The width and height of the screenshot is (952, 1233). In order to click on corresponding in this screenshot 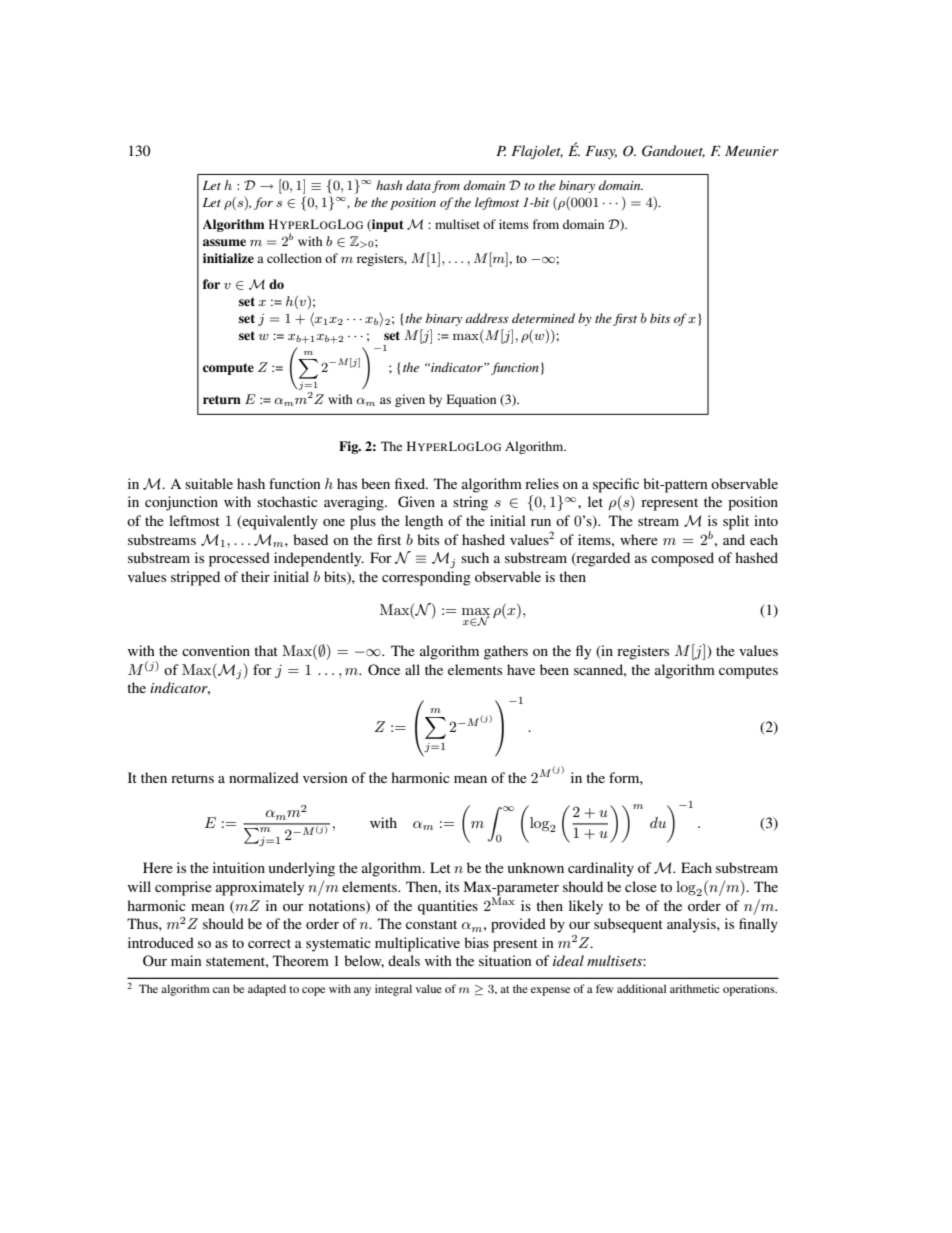, I will do `click(426, 578)`.
